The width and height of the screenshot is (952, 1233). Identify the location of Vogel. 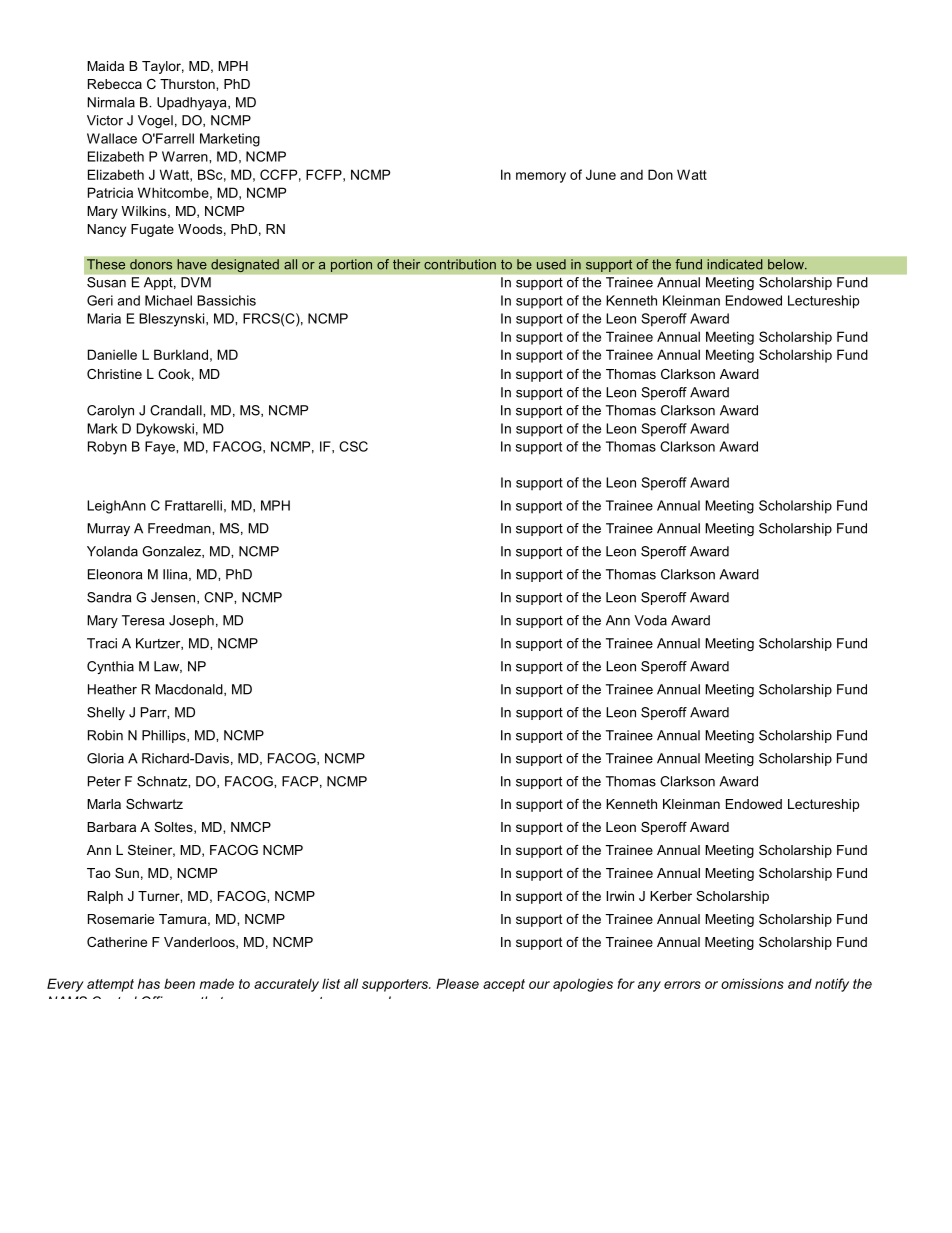
(155, 121).
